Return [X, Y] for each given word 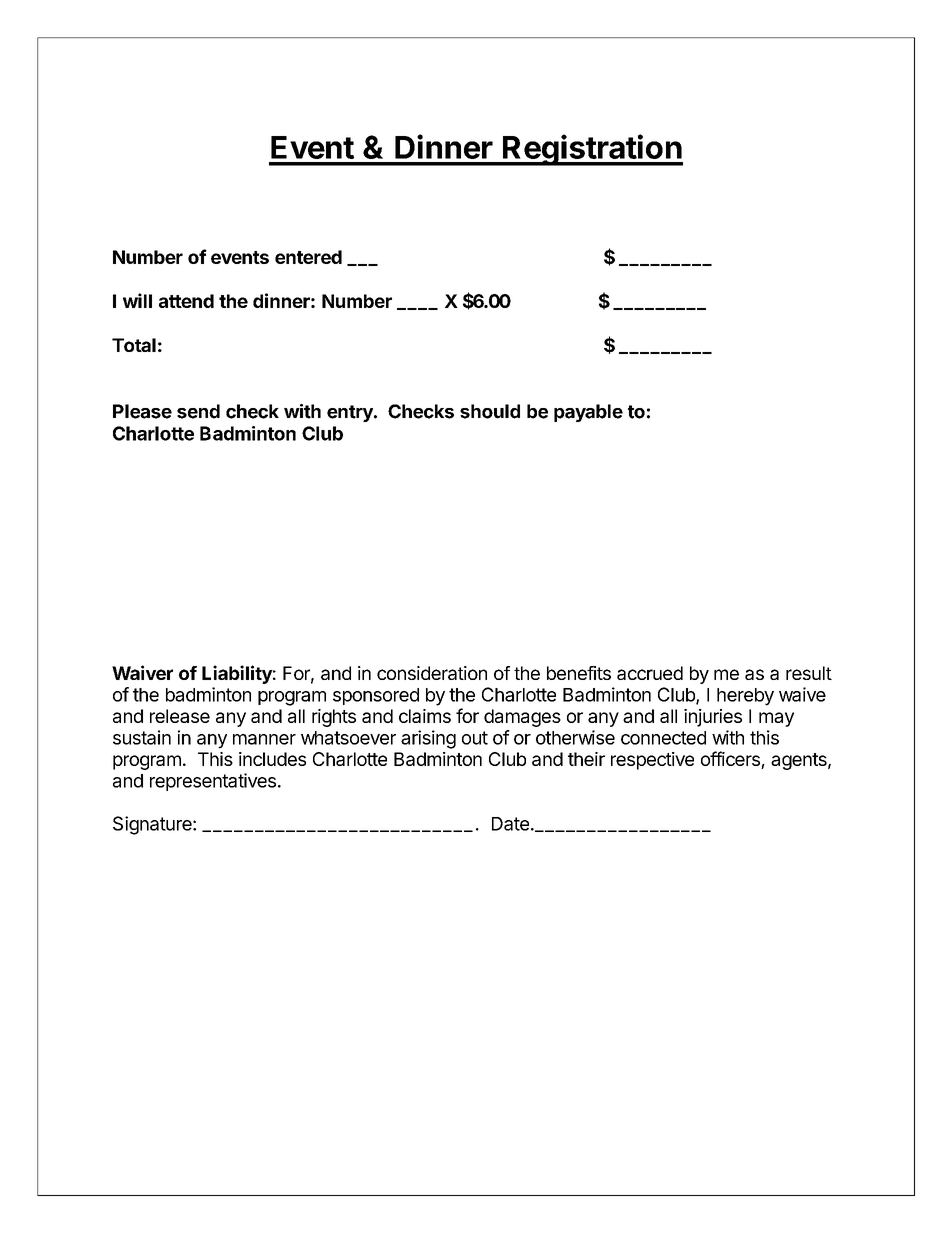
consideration [432, 673]
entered [308, 257]
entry [351, 413]
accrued [650, 673]
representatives [213, 782]
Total [134, 345]
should [490, 411]
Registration [592, 150]
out [475, 738]
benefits [579, 673]
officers [731, 760]
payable [588, 413]
